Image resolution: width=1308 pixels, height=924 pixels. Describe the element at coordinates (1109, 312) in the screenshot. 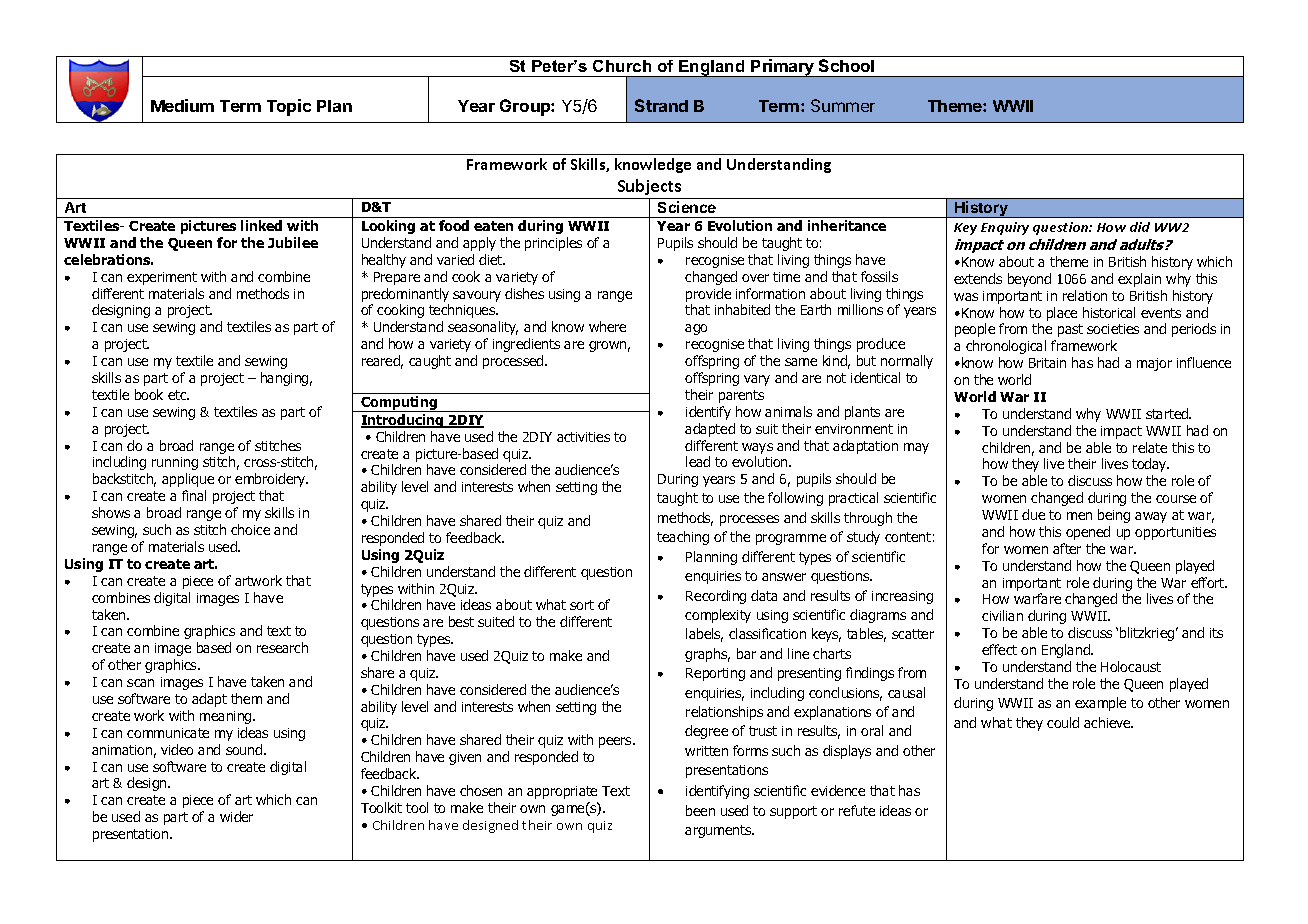

I see `historical` at that location.
